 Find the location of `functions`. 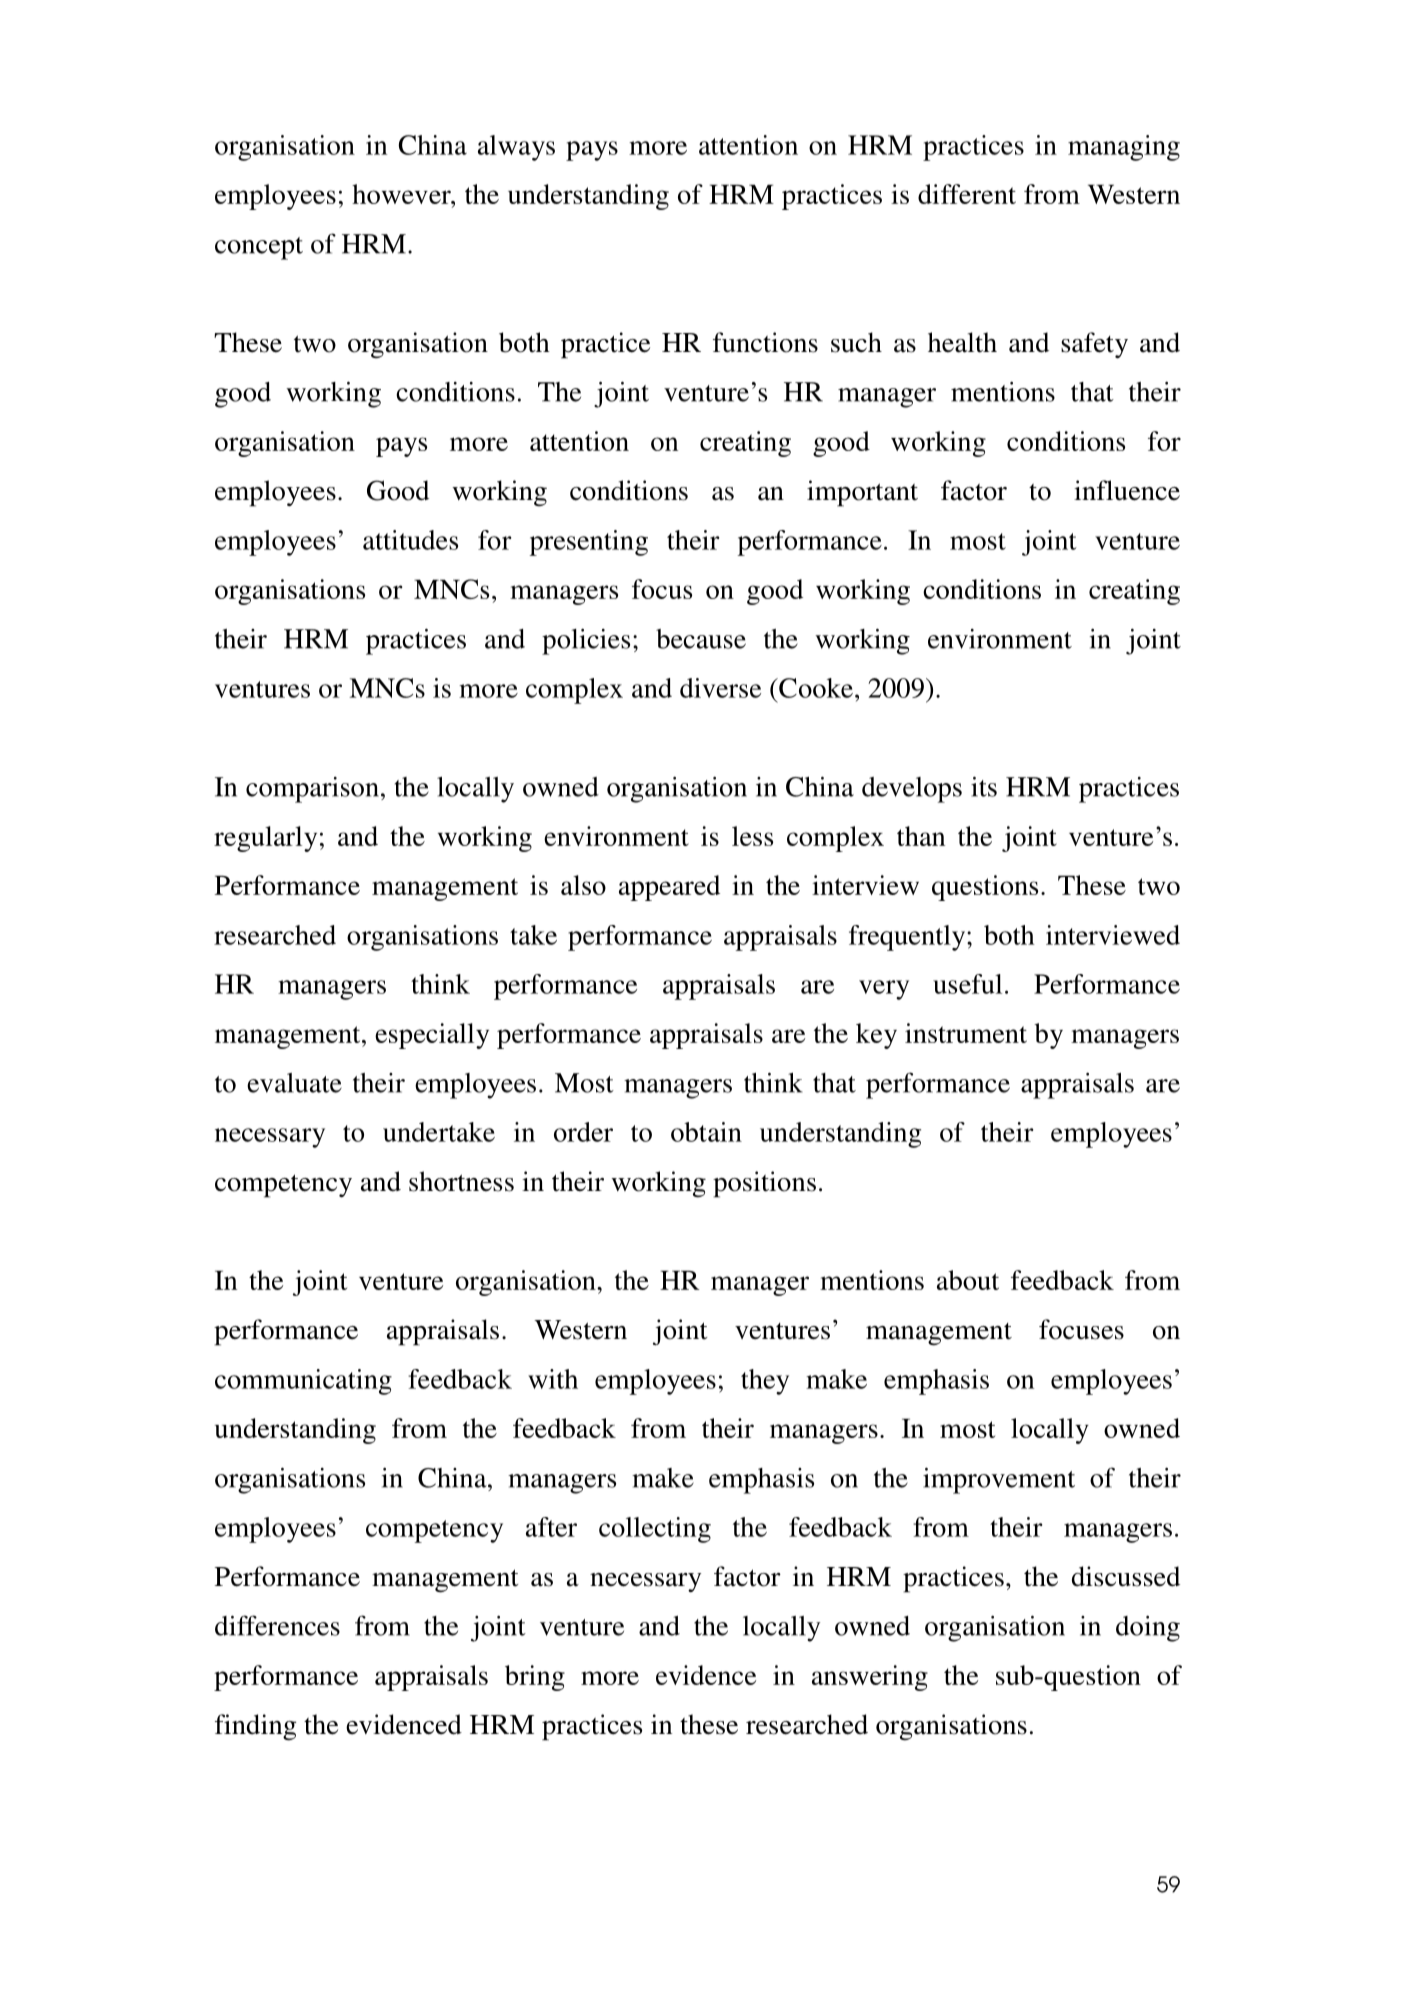

functions is located at coordinates (765, 342).
